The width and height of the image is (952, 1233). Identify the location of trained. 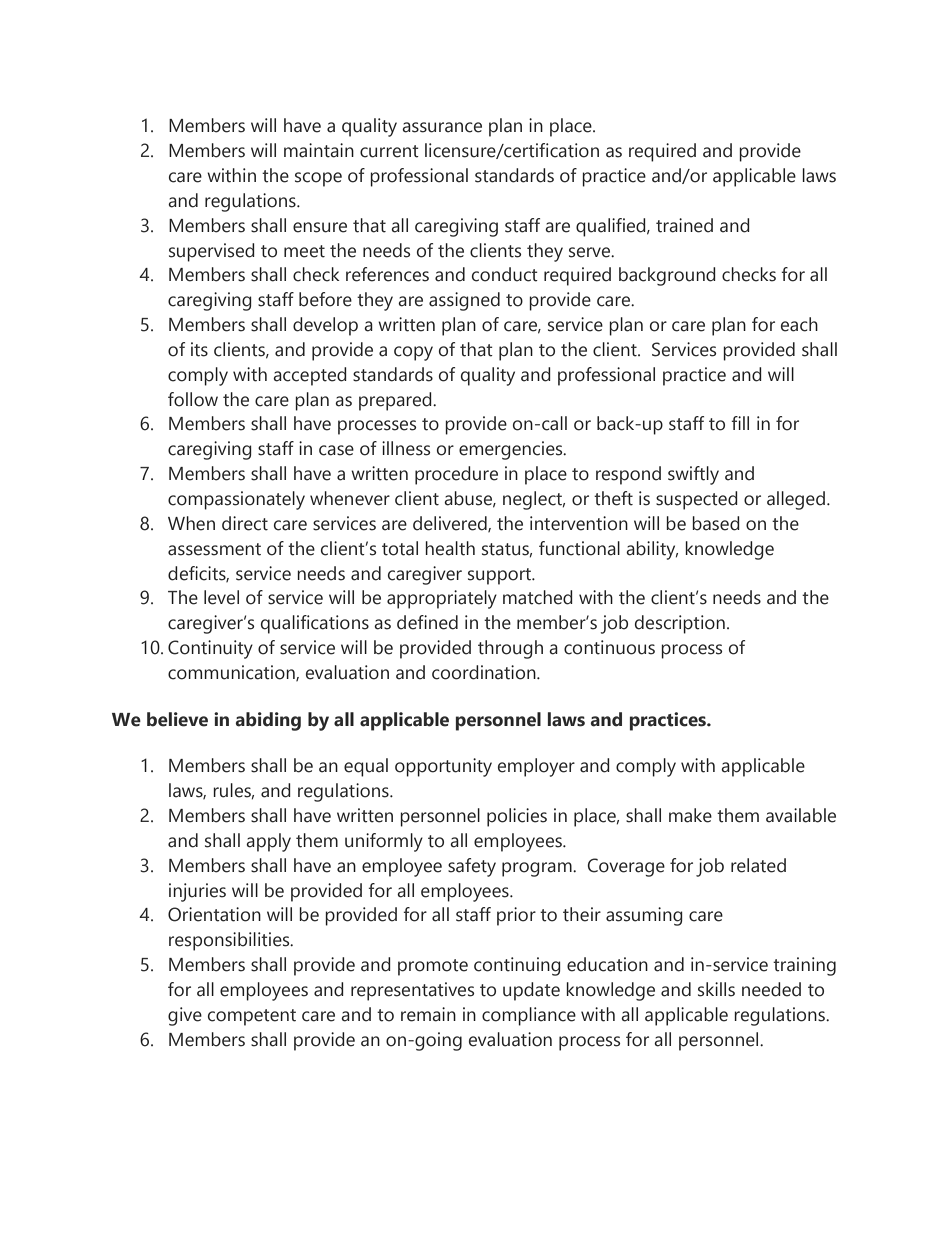
(684, 225).
